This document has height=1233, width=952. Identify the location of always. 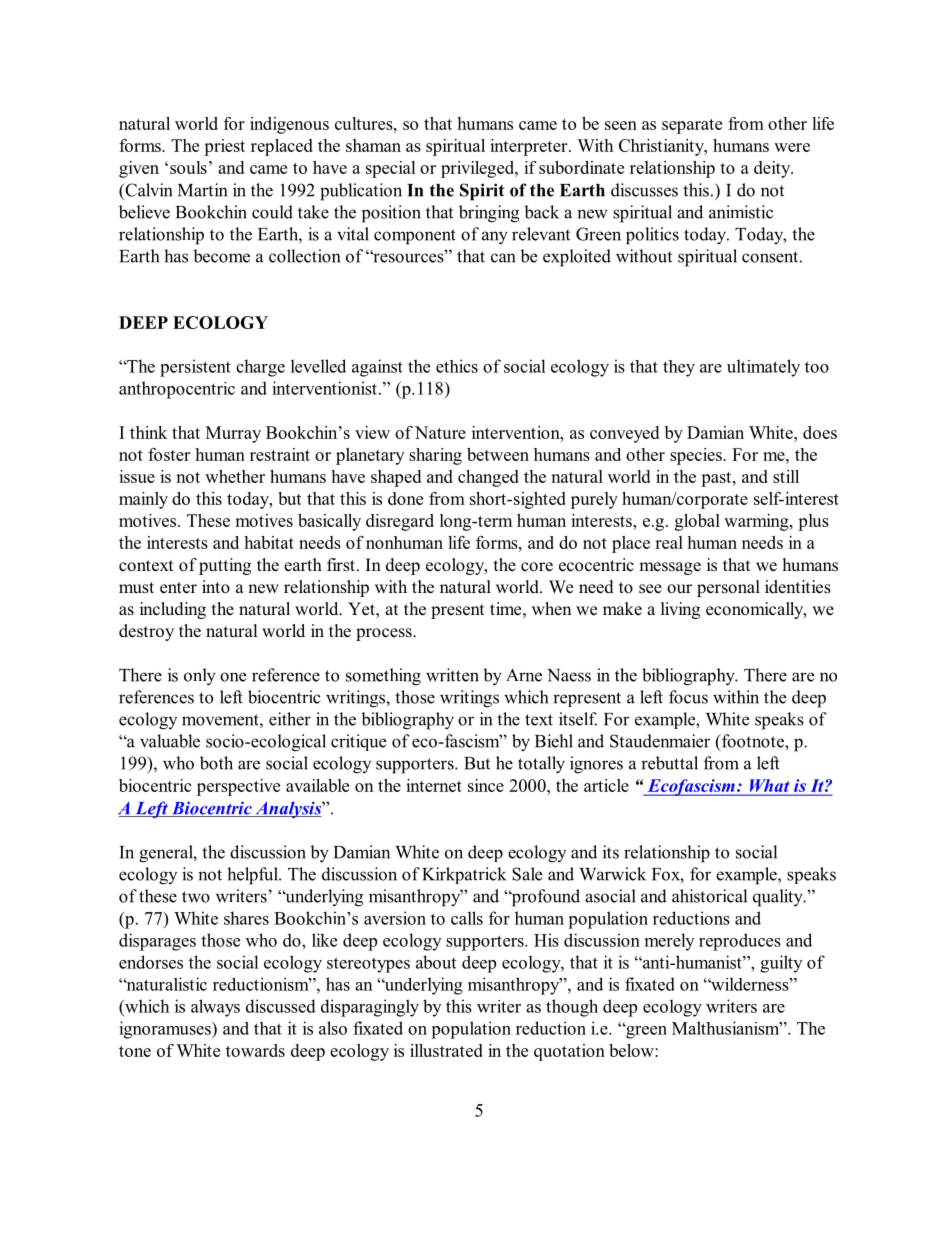
(215, 1008).
